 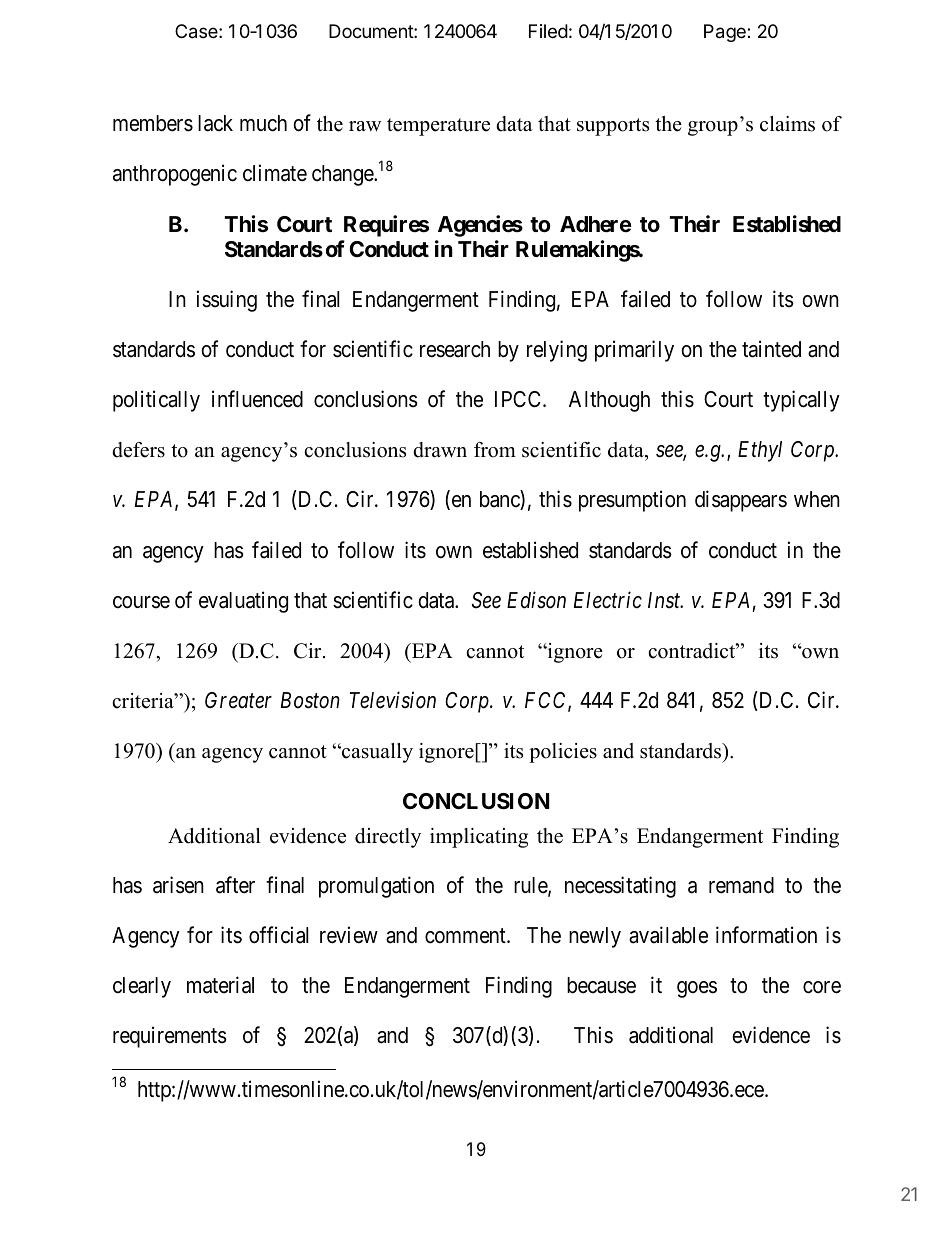 What do you see at coordinates (771, 349) in the screenshot?
I see `tainted` at bounding box center [771, 349].
